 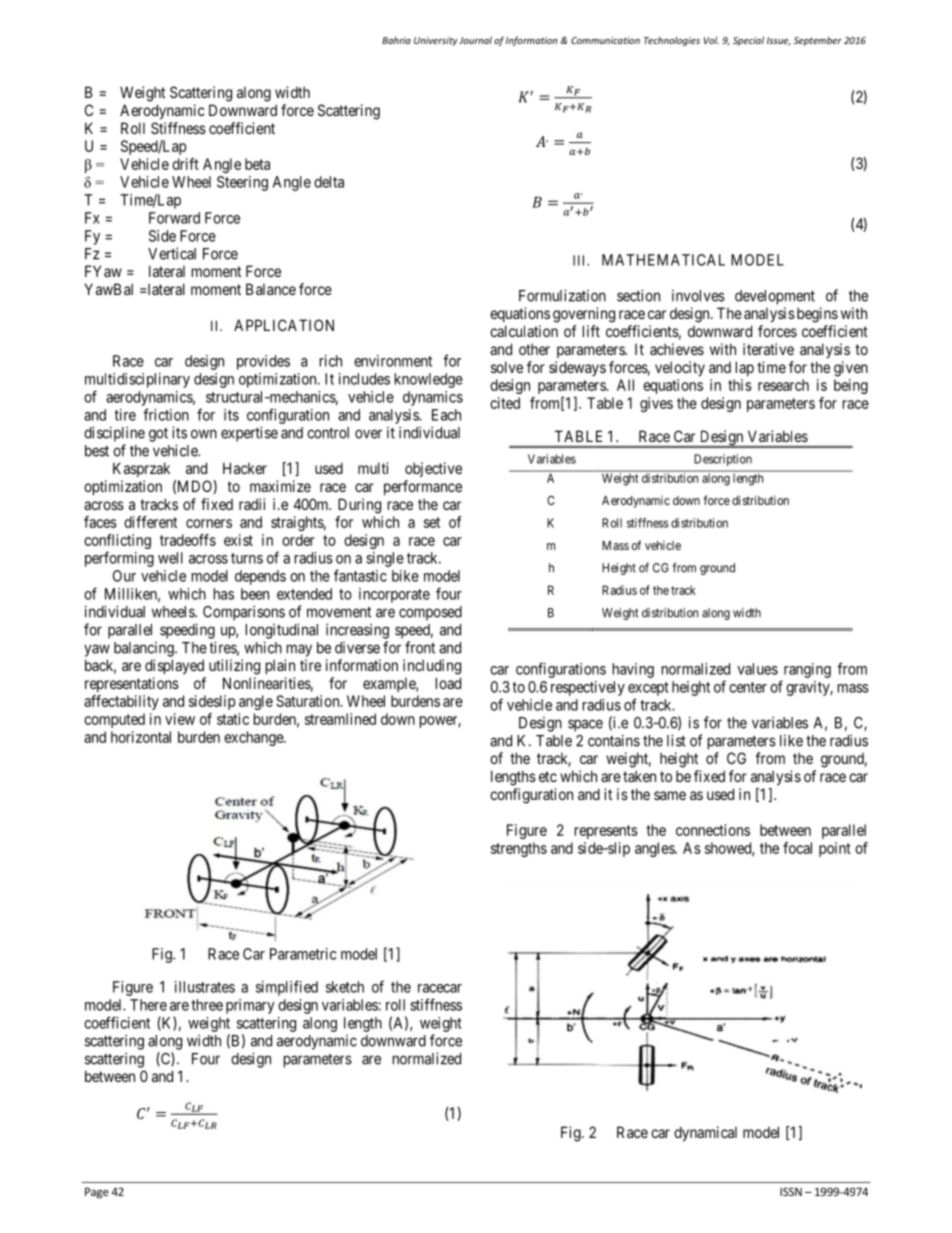 I want to click on ISSN, so click(x=791, y=1191).
